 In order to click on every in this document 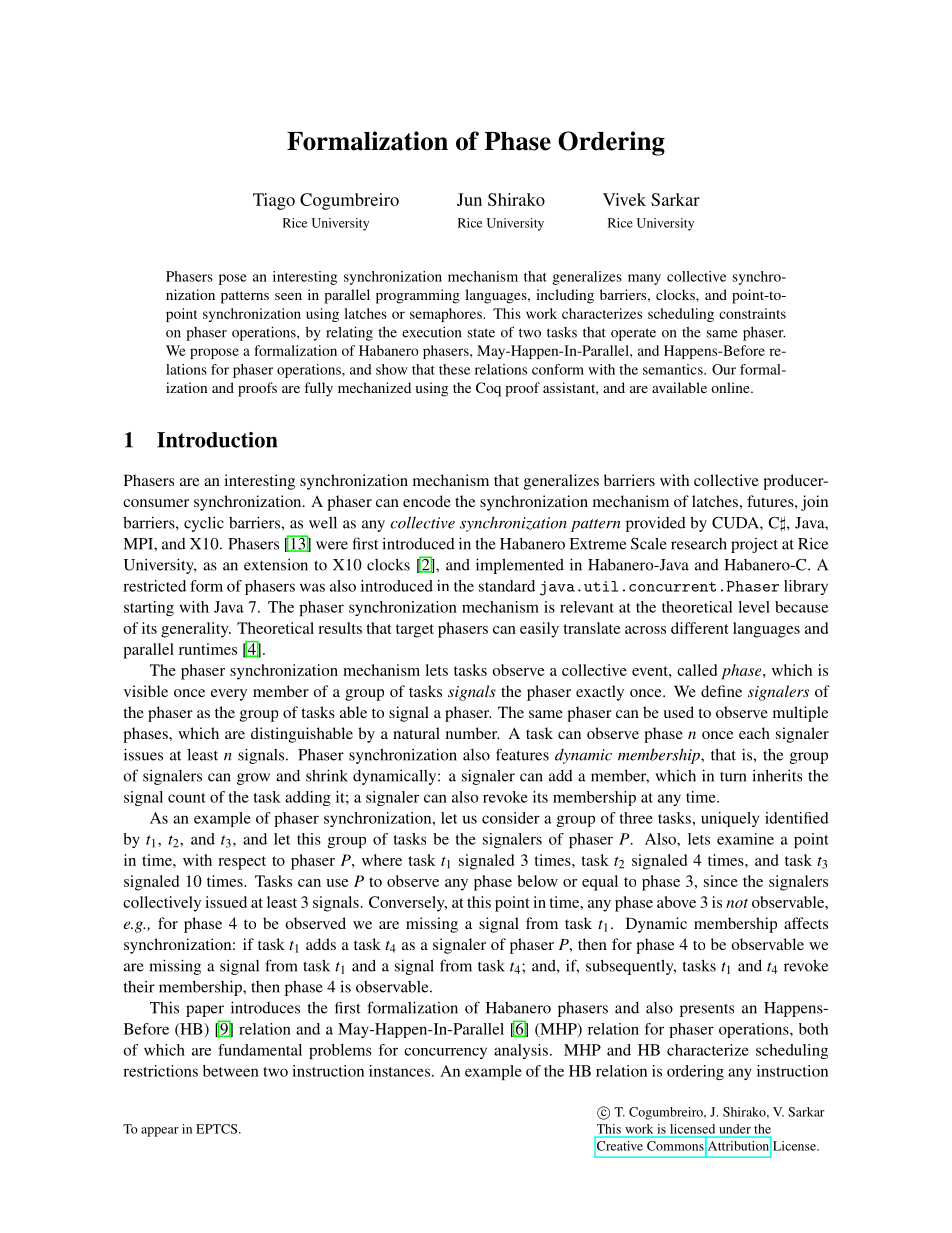, I will do `click(229, 695)`.
